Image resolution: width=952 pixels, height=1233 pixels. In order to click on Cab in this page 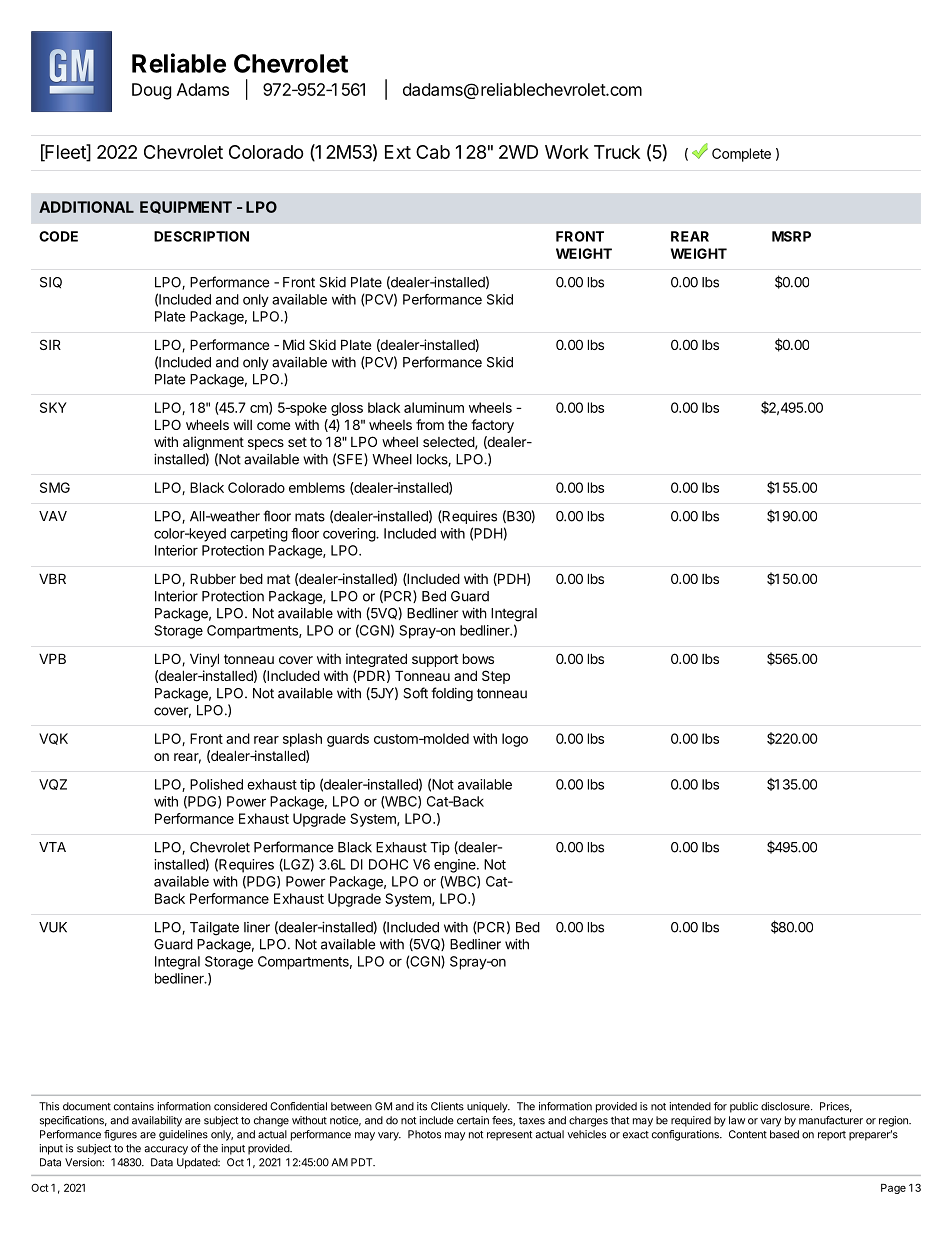, I will do `click(433, 152)`.
